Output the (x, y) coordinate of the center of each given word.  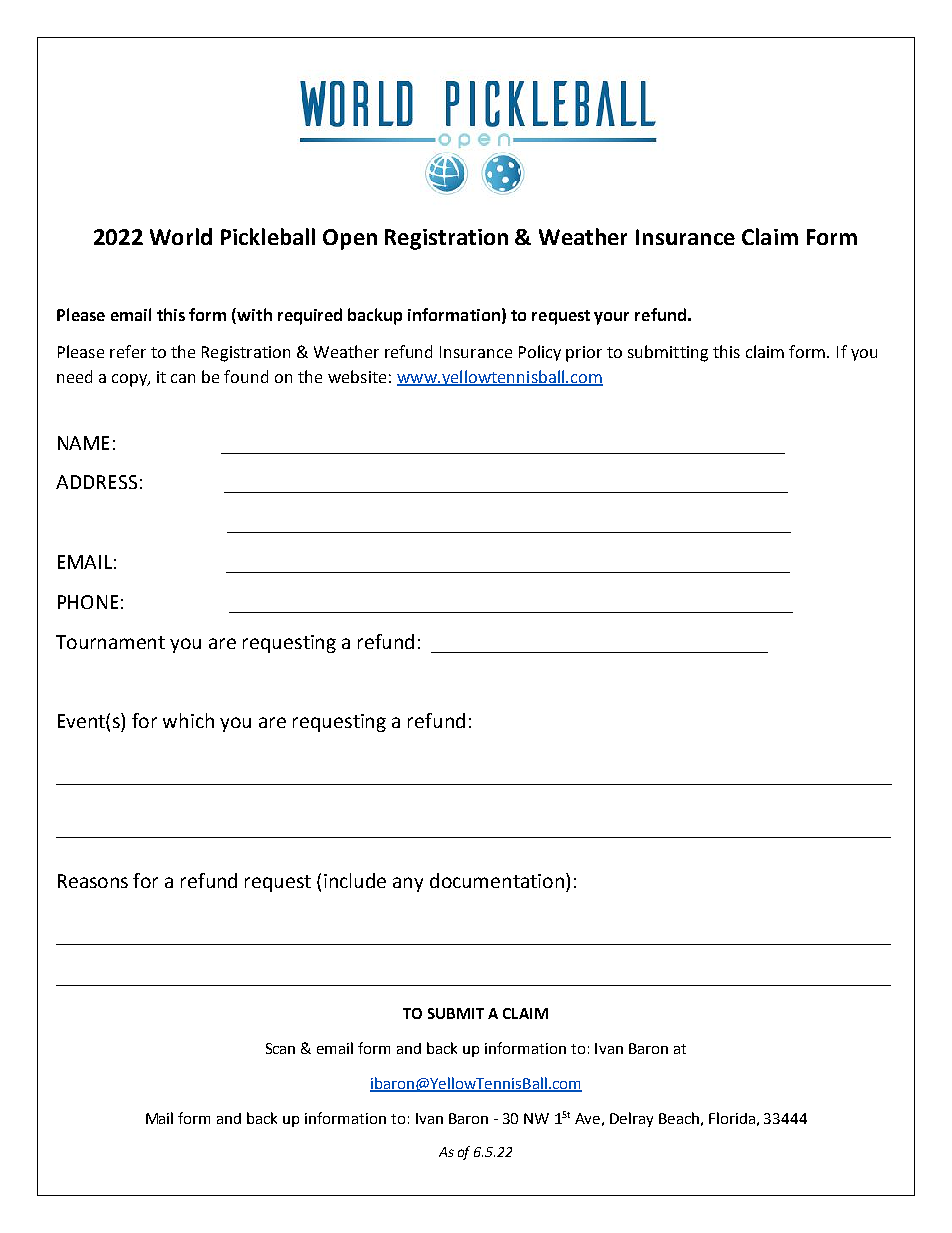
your (611, 318)
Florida (732, 1118)
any (408, 884)
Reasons (93, 881)
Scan (280, 1048)
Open (350, 239)
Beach (679, 1118)
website (357, 376)
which (188, 720)
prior (584, 354)
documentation (498, 880)
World (181, 236)
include (355, 880)
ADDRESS (96, 482)
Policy (540, 353)
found (246, 376)
